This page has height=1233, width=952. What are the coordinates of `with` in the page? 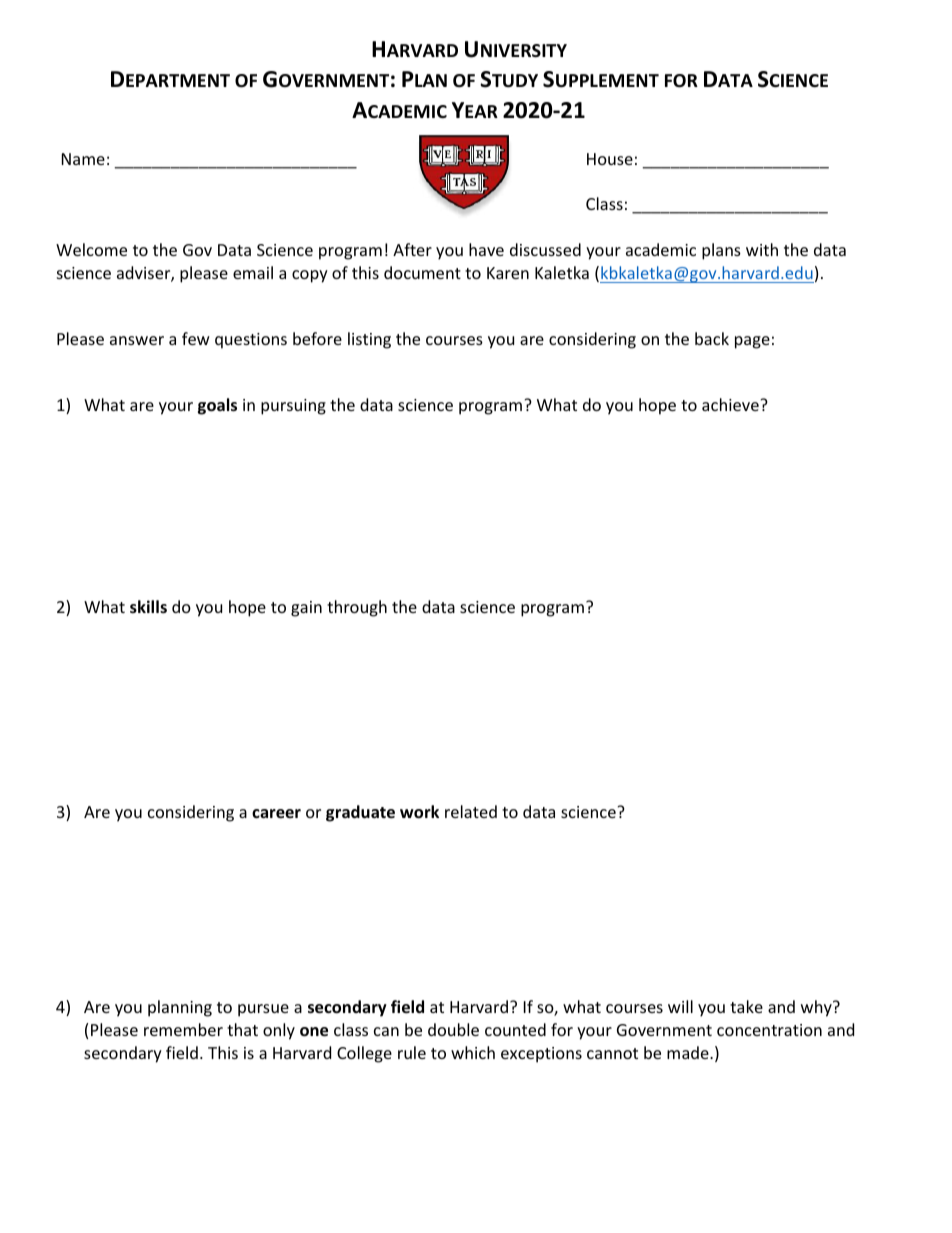 It's located at (762, 249).
